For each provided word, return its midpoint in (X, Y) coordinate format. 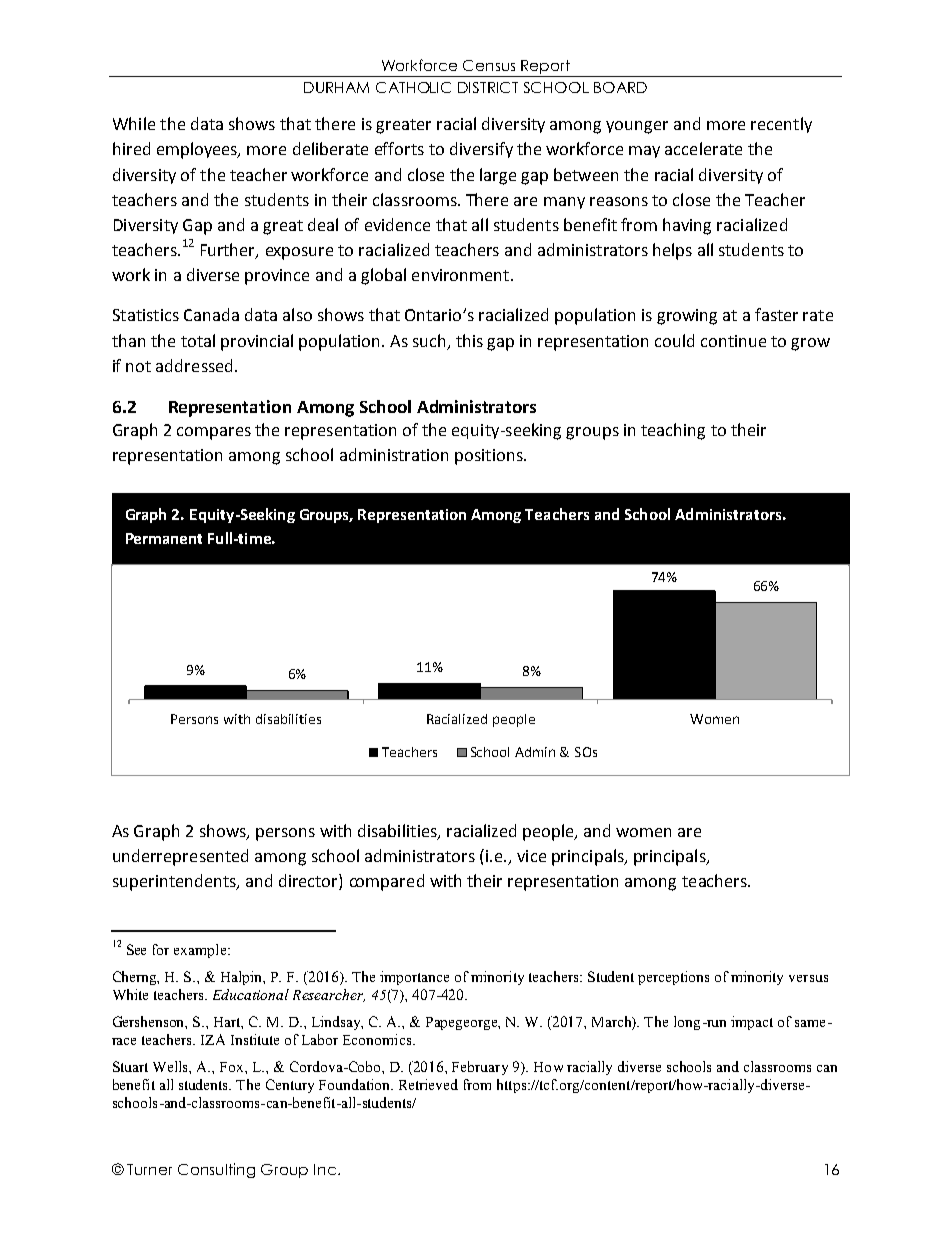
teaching (673, 431)
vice (531, 856)
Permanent (164, 538)
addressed (194, 365)
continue (733, 341)
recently (781, 125)
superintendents (175, 882)
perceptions (673, 978)
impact (752, 1023)
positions (490, 457)
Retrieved (428, 1084)
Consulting (216, 1170)
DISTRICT (488, 87)
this (469, 340)
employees (198, 150)
